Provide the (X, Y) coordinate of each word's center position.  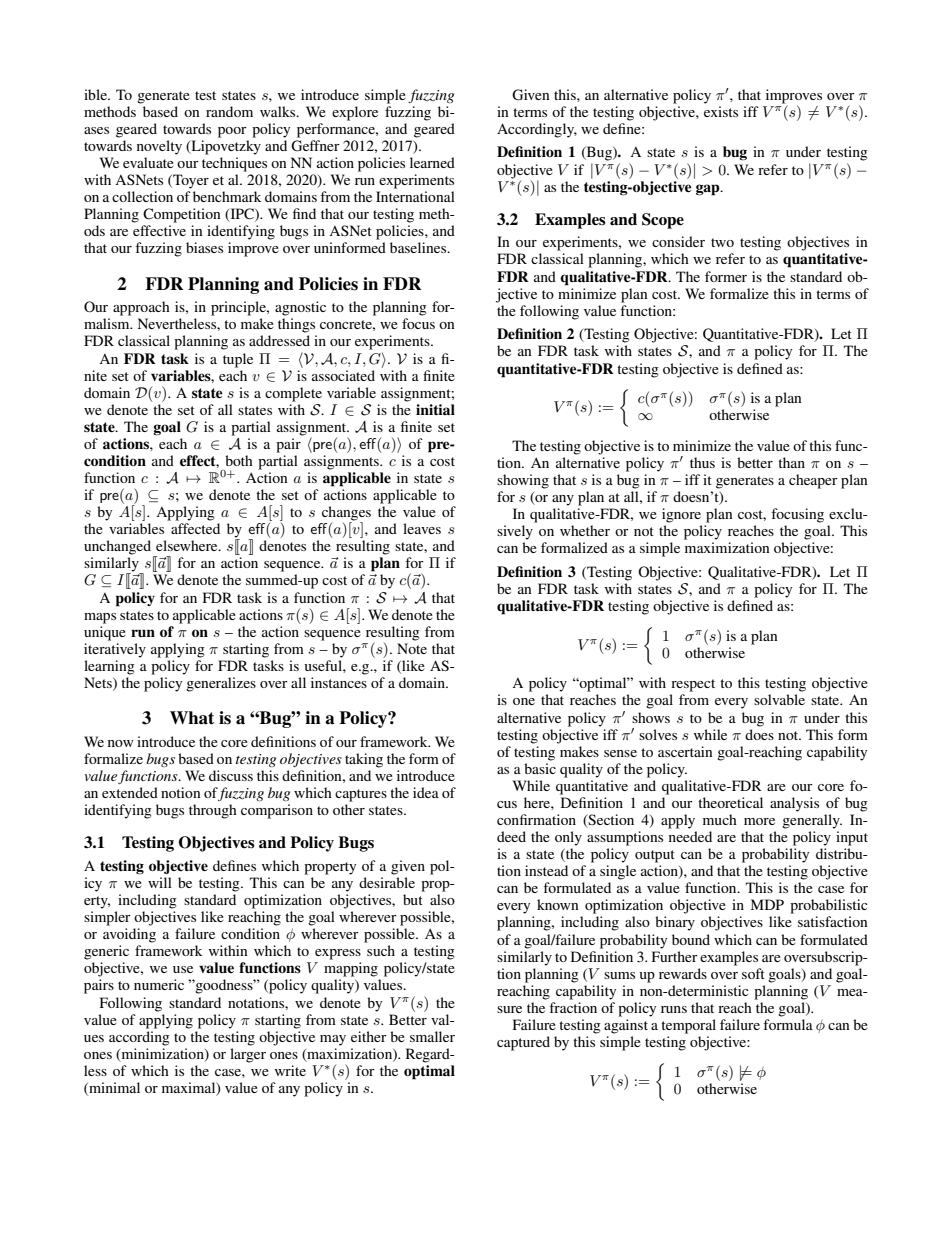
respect (693, 685)
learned (432, 162)
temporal (688, 1026)
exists (721, 111)
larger (248, 1055)
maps (100, 618)
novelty (159, 147)
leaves (422, 528)
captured (523, 1043)
